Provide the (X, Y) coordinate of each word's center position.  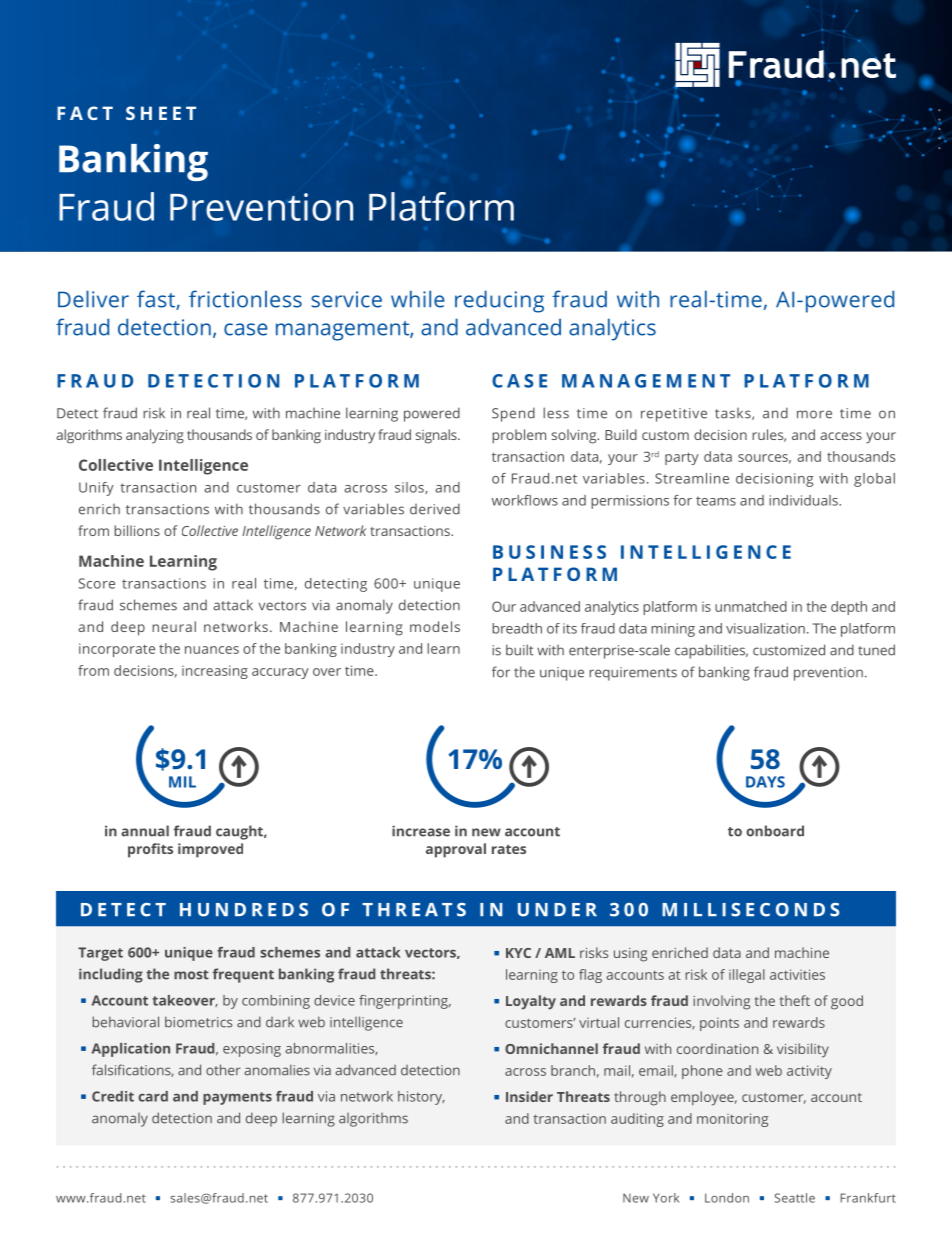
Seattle (795, 1198)
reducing (499, 301)
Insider (529, 1096)
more (814, 414)
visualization (765, 628)
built (520, 650)
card (153, 1096)
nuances (212, 650)
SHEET (161, 113)
